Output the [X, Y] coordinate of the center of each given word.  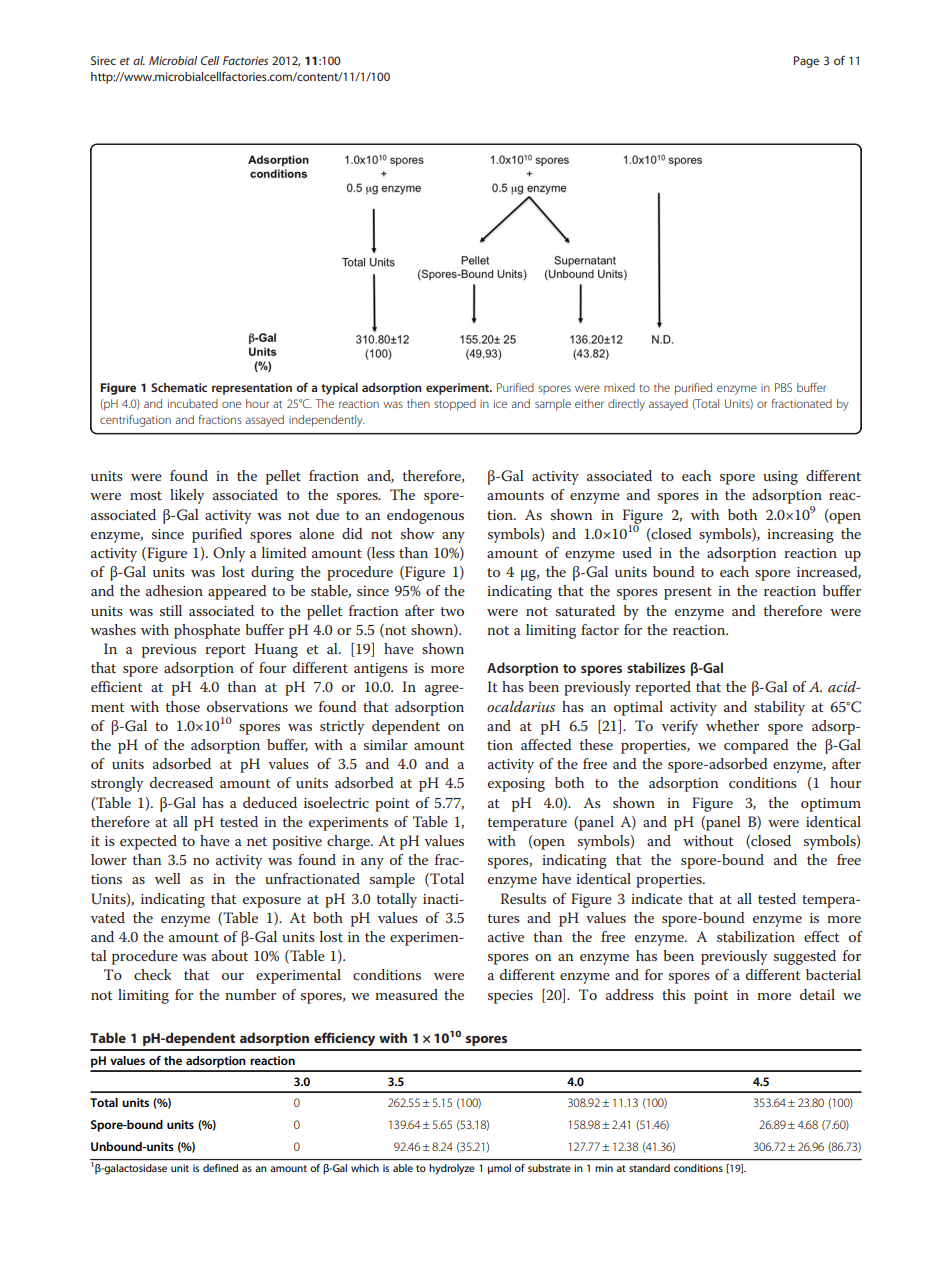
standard [649, 1168]
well [168, 878]
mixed [619, 387]
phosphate [207, 631]
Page [806, 62]
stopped [455, 405]
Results [523, 898]
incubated [193, 403]
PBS [783, 387]
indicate [656, 898]
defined [220, 1168]
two [452, 611]
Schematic [179, 387]
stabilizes [656, 667]
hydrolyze [452, 1169]
